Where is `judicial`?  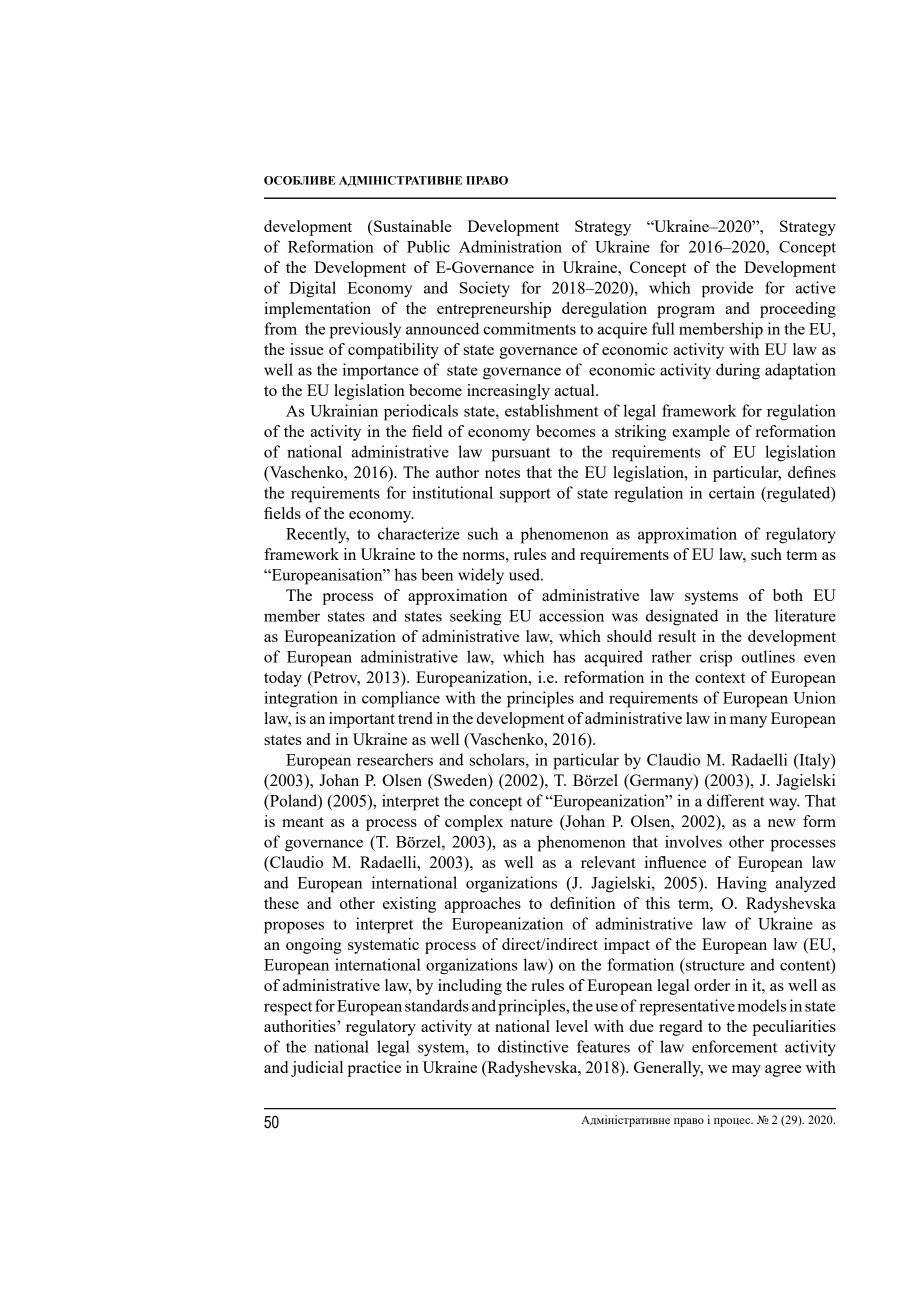
judicial is located at coordinates (317, 1069).
